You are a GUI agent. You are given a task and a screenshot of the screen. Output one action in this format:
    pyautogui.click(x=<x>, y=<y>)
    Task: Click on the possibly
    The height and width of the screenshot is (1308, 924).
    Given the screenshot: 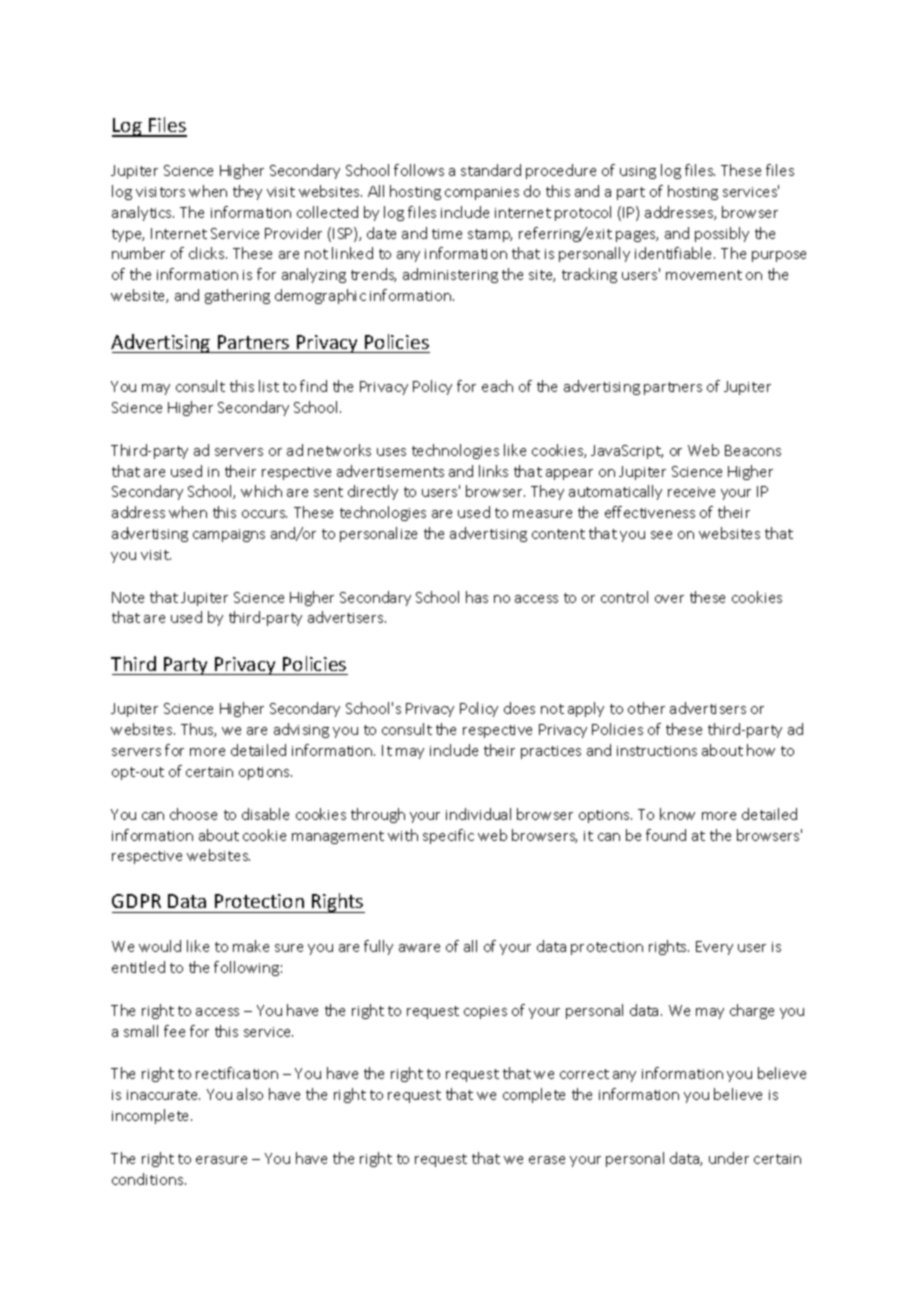 What is the action you would take?
    pyautogui.click(x=722, y=234)
